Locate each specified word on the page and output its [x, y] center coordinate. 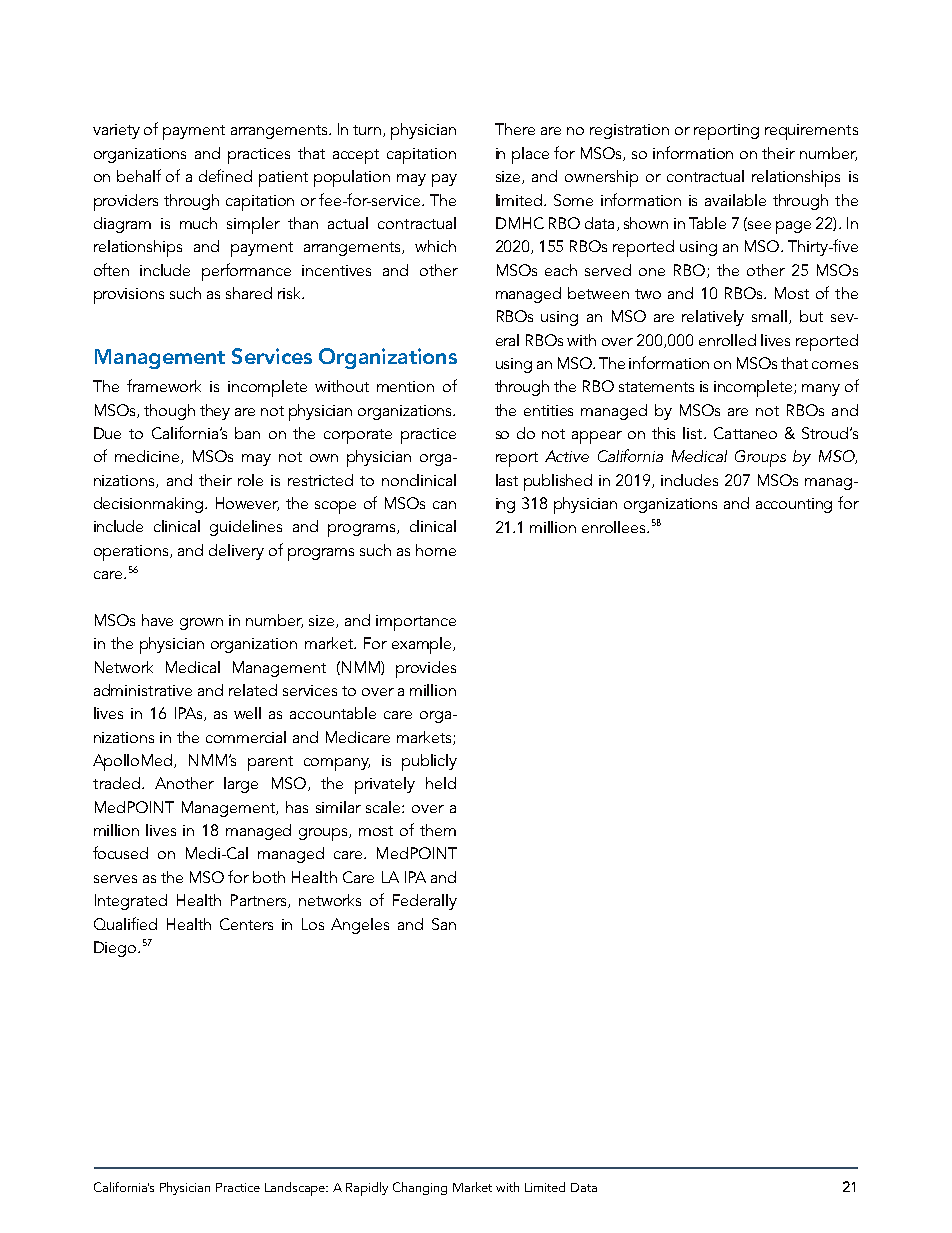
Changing [420, 1188]
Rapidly [367, 1189]
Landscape [296, 1189]
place [530, 155]
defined [225, 175]
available [735, 200]
